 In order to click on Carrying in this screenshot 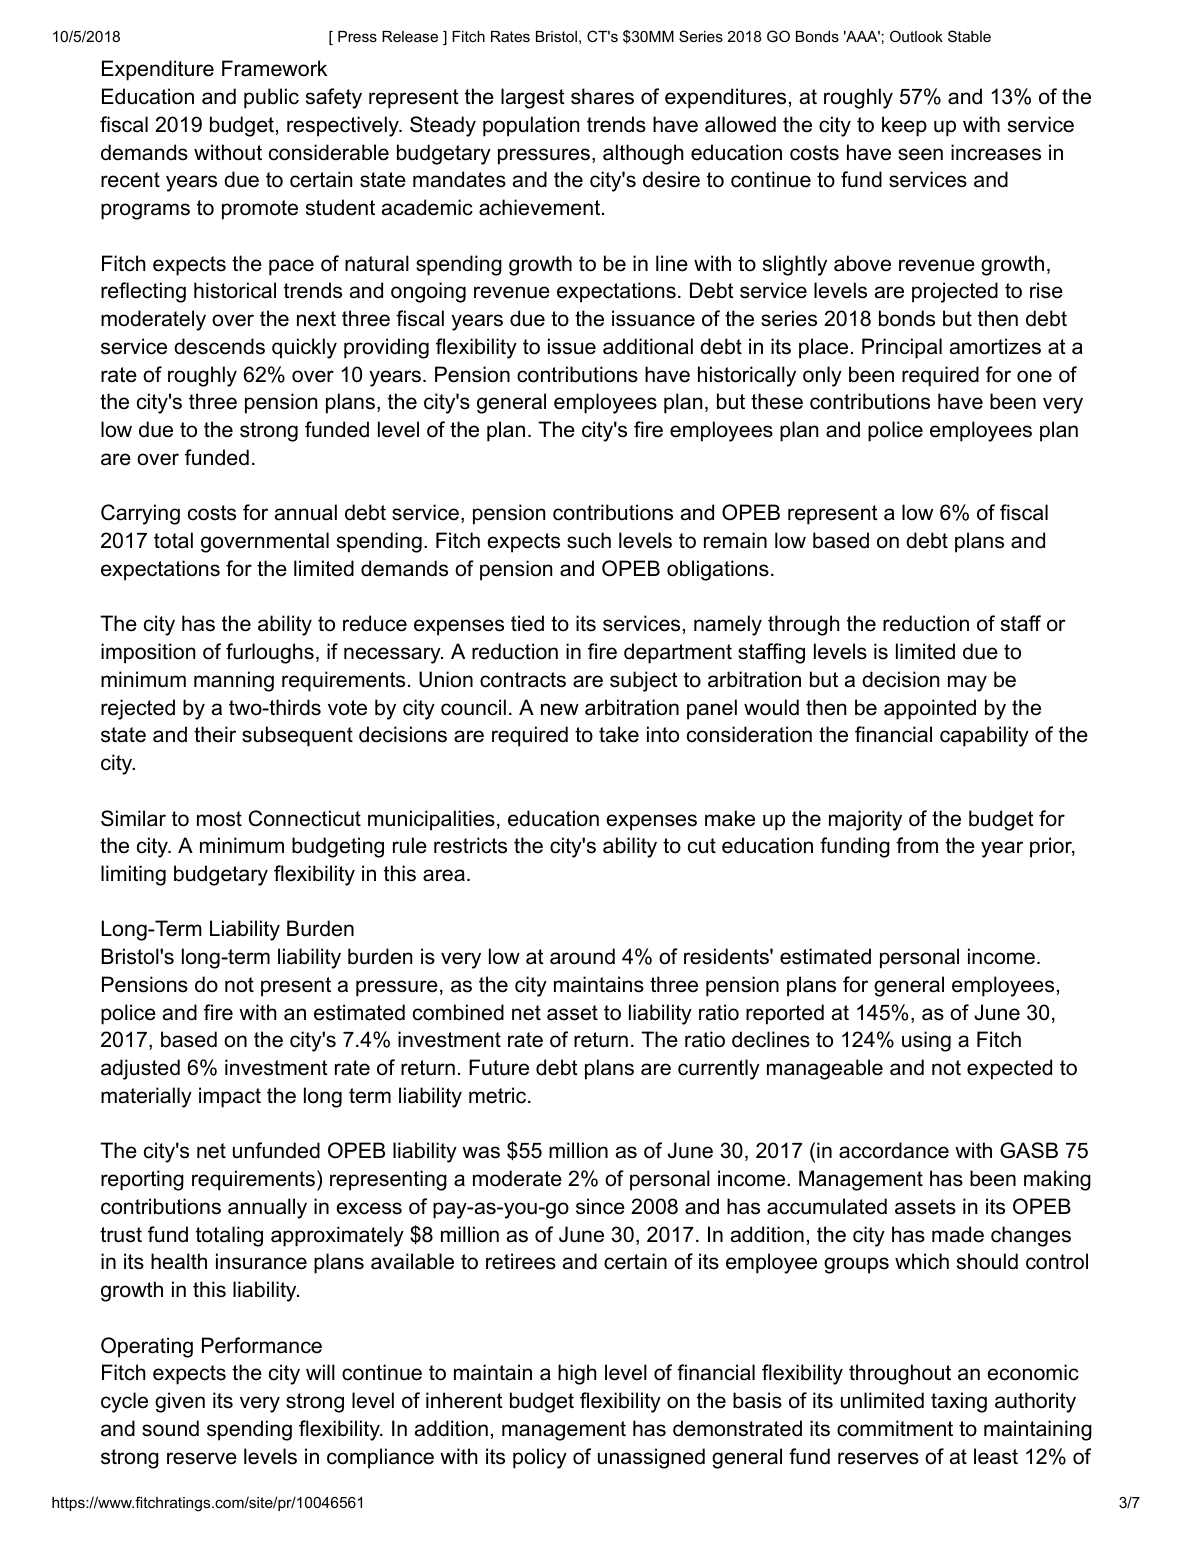, I will do `click(140, 514)`.
